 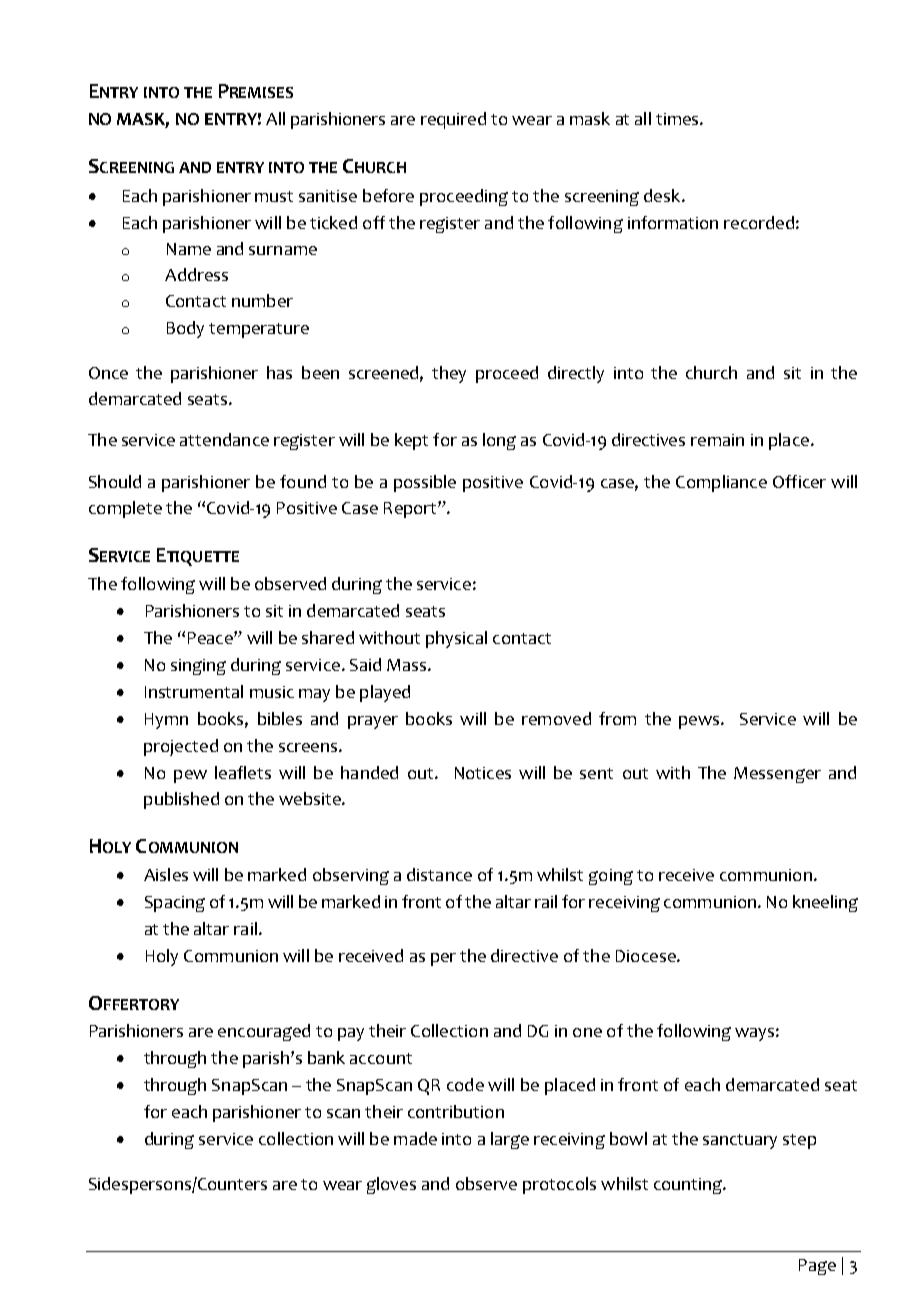 I want to click on Report, so click(x=411, y=510).
